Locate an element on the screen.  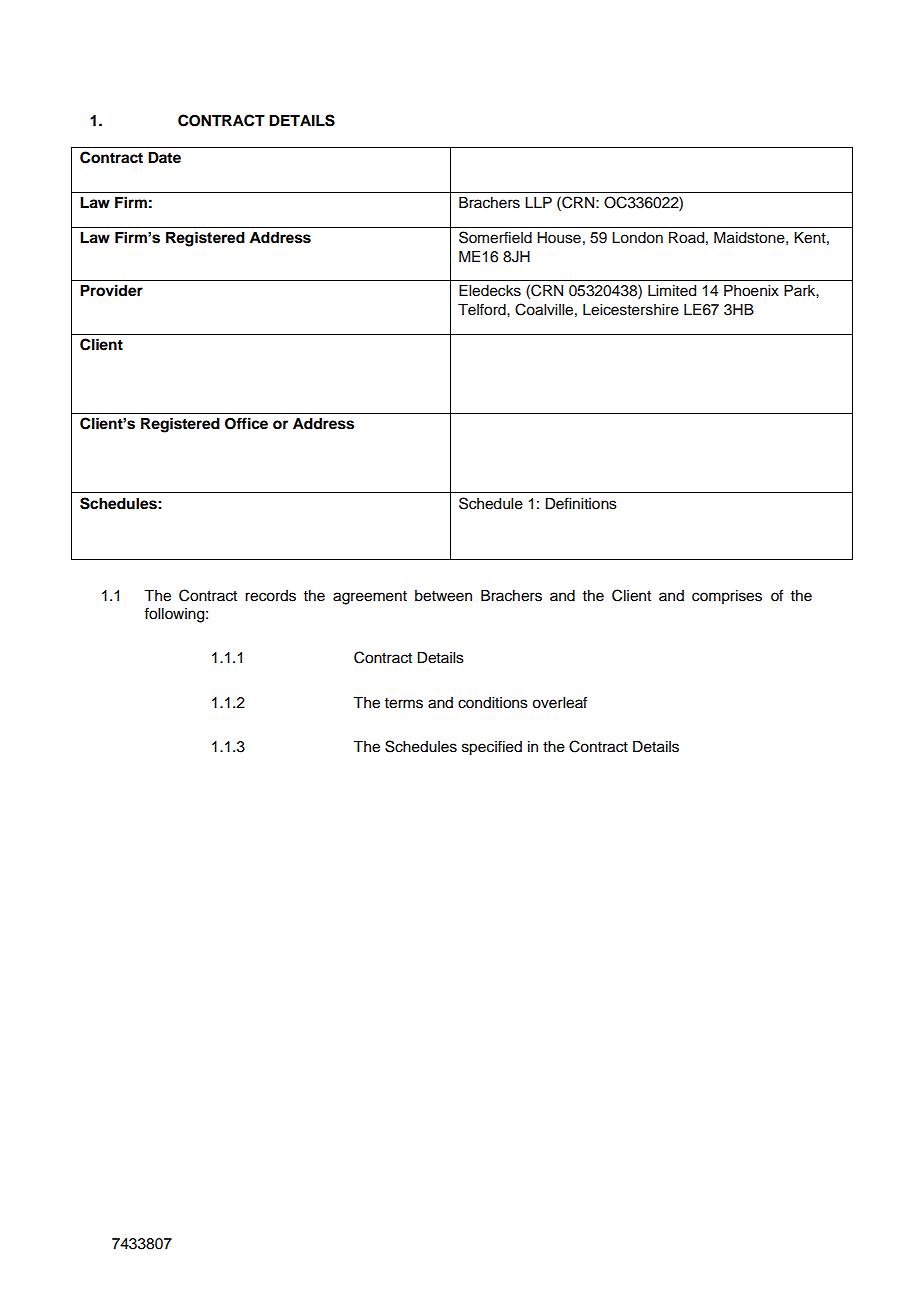
LLP is located at coordinates (538, 202).
